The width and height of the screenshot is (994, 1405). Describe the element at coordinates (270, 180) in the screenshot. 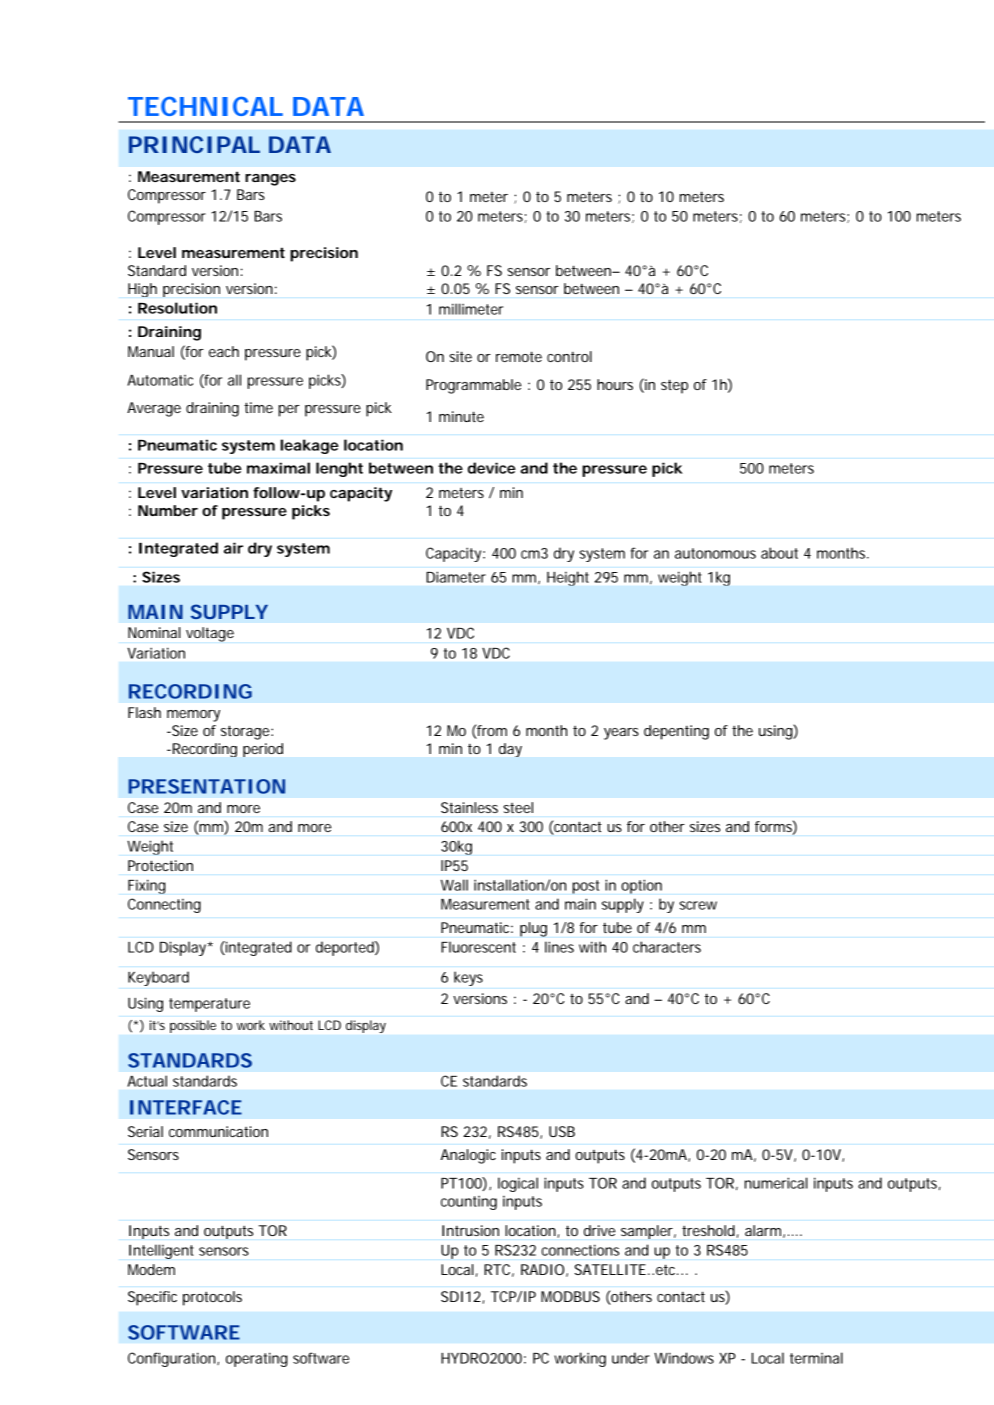

I see `ranges` at that location.
